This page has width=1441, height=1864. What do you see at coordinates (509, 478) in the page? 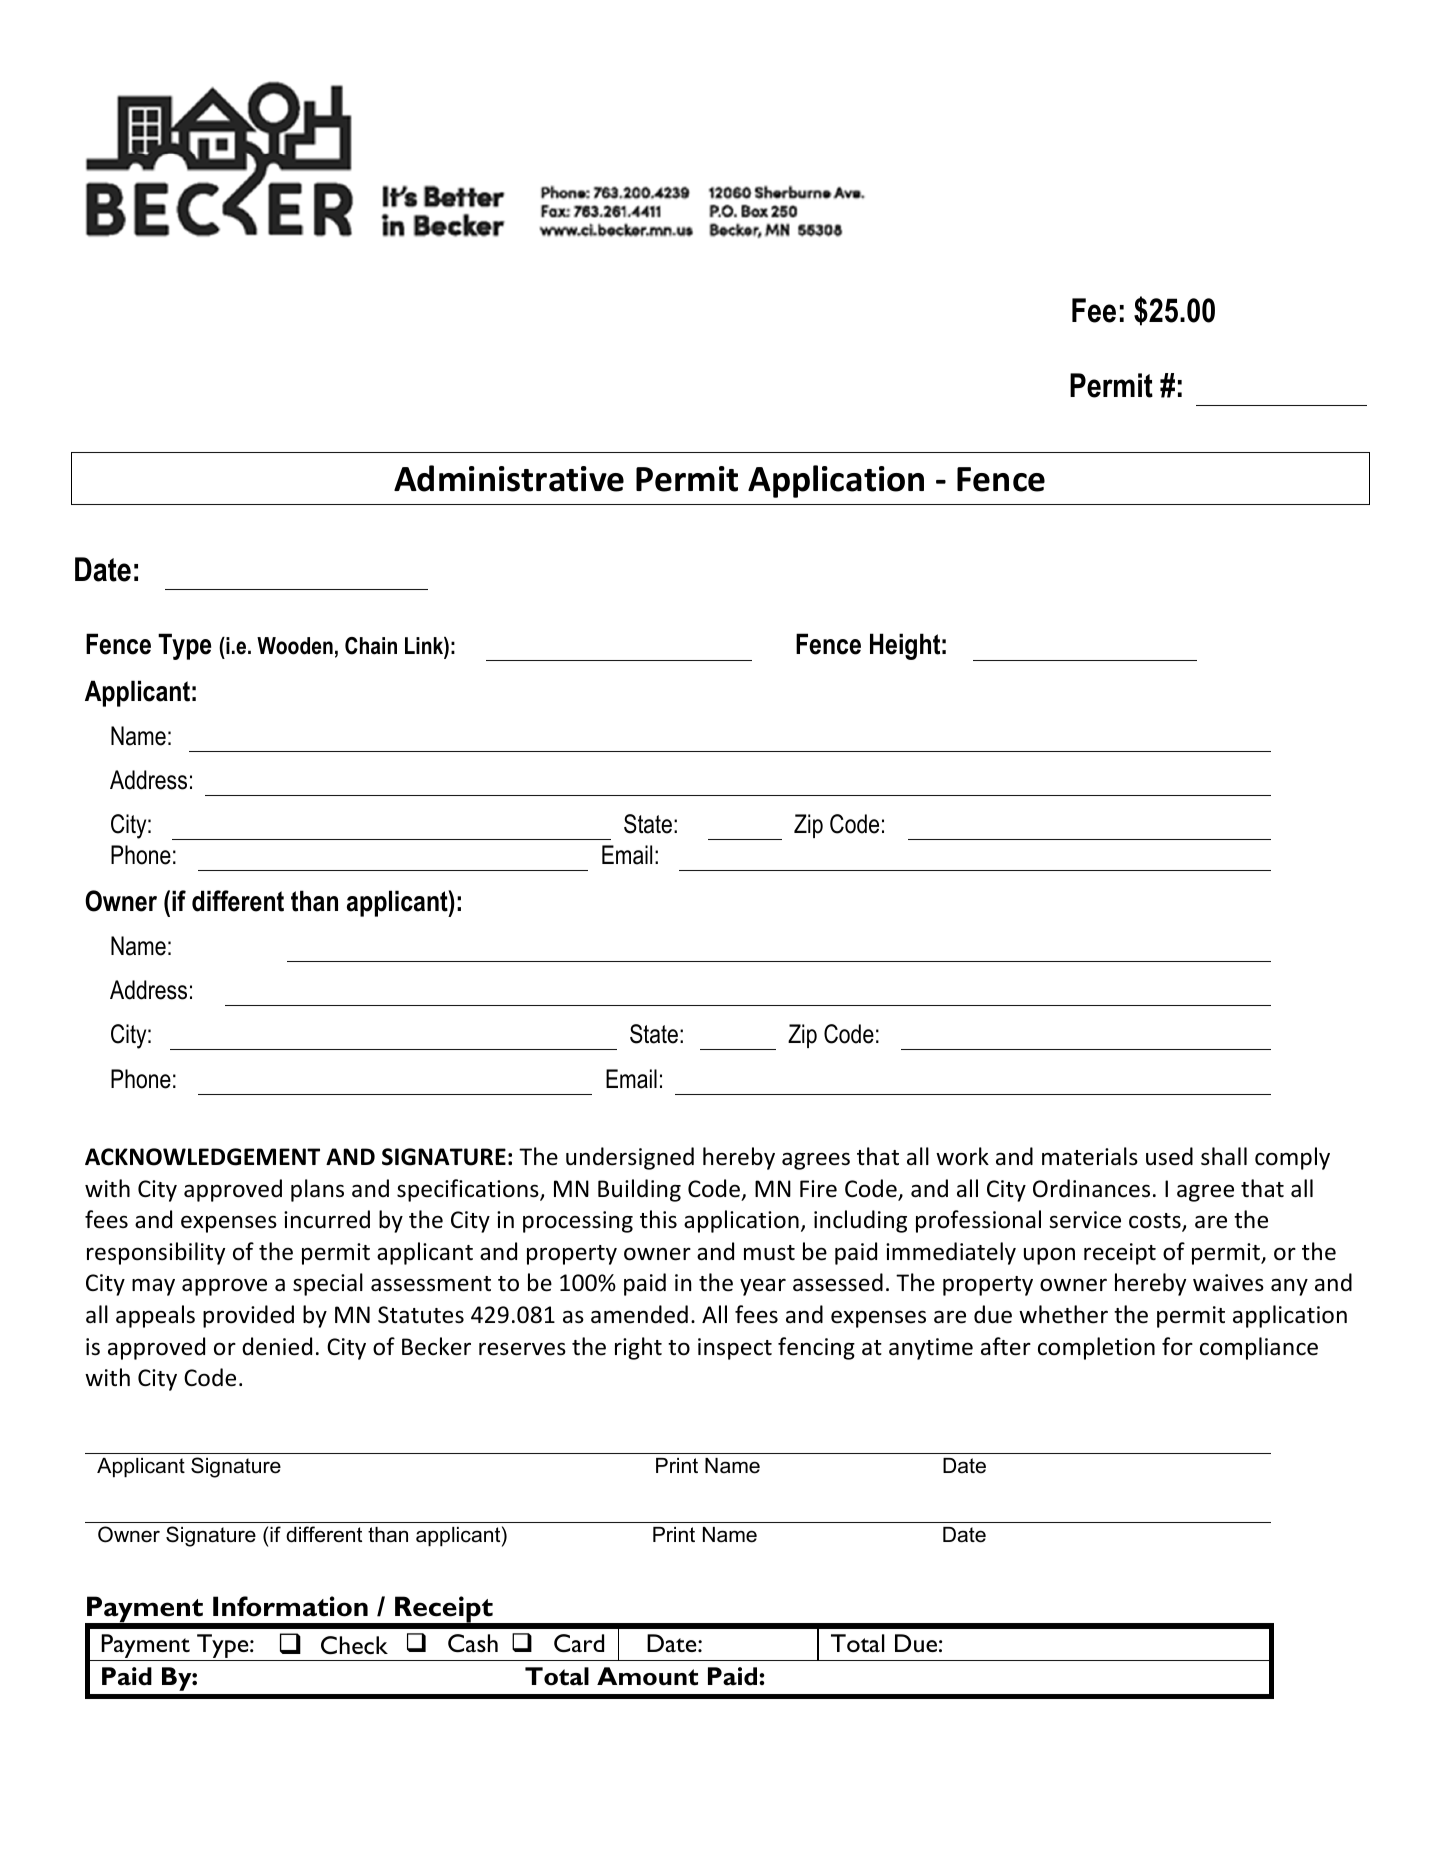
I see `Administrative` at bounding box center [509, 478].
